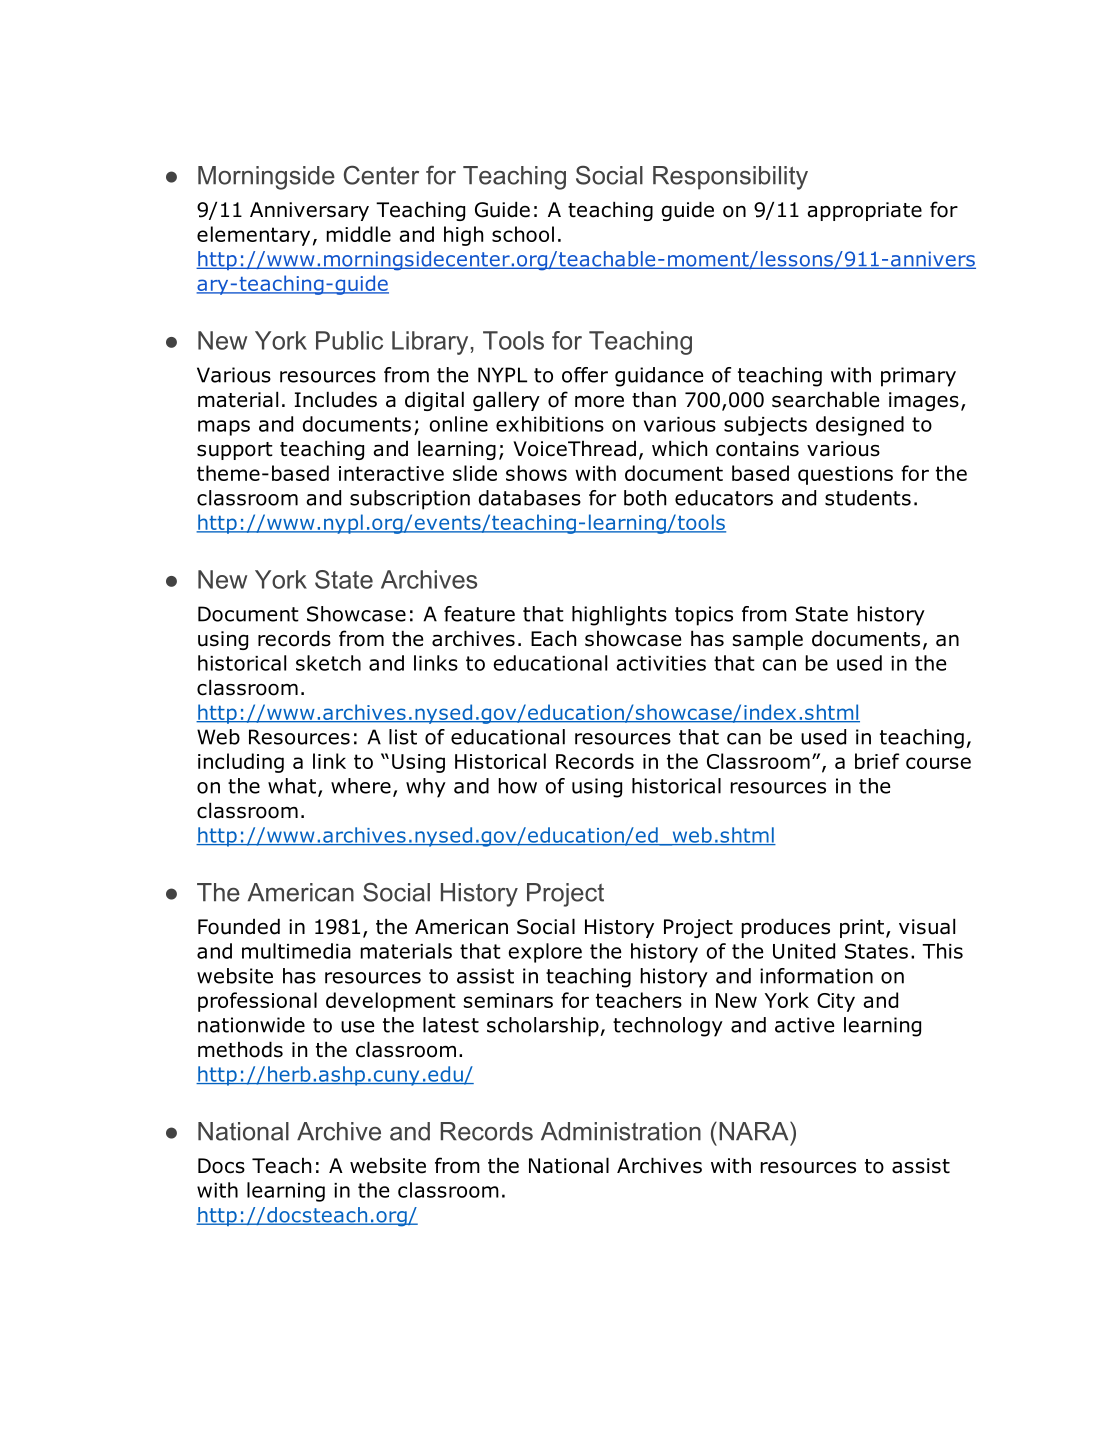 The image size is (1114, 1442). I want to click on databases, so click(530, 498).
